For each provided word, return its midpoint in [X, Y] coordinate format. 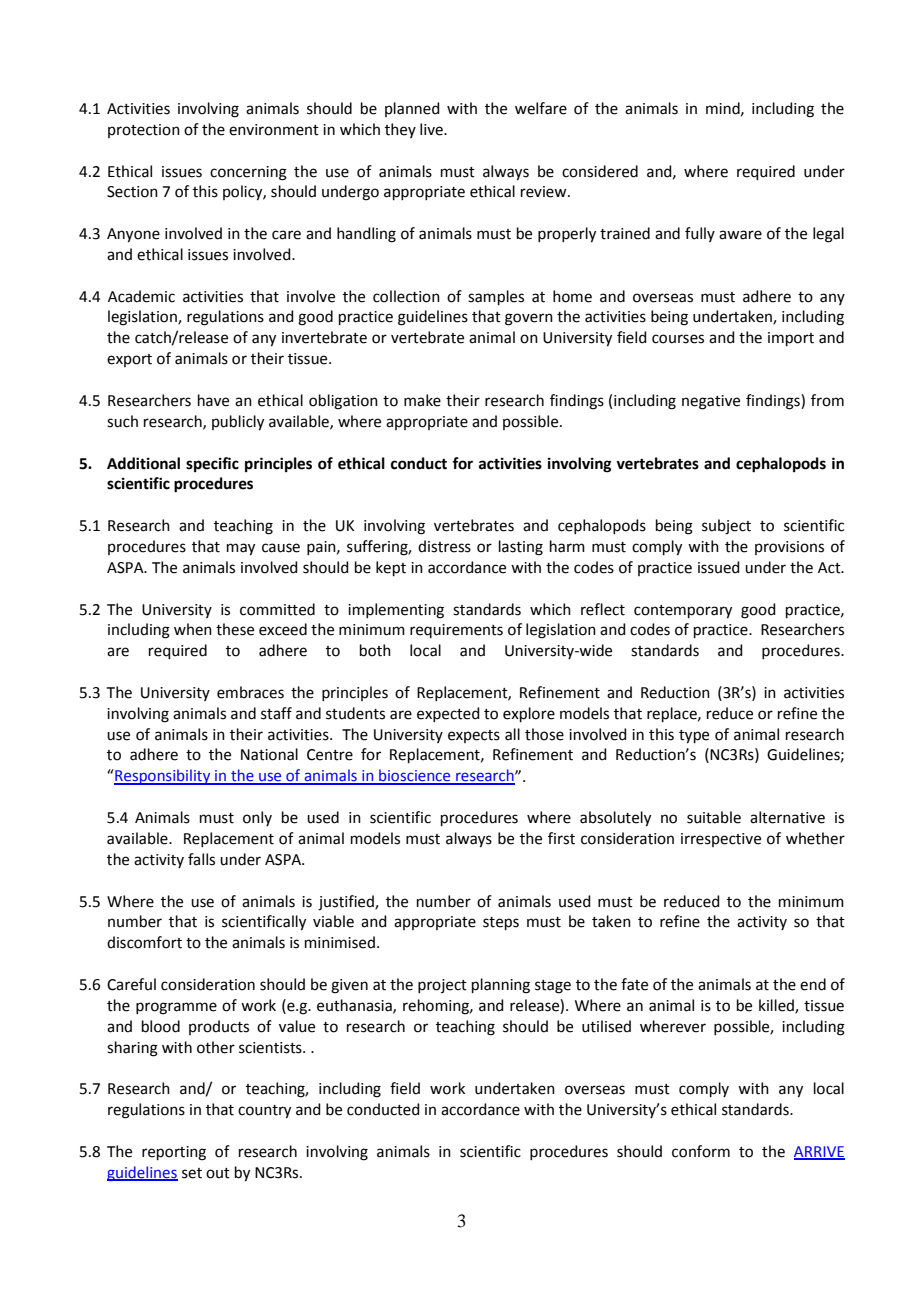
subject [726, 527]
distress [444, 546]
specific [212, 465]
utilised [606, 1026]
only [257, 818]
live [432, 129]
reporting [174, 1153]
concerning [248, 173]
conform [701, 1151]
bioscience [415, 776]
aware [740, 235]
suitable [714, 817]
